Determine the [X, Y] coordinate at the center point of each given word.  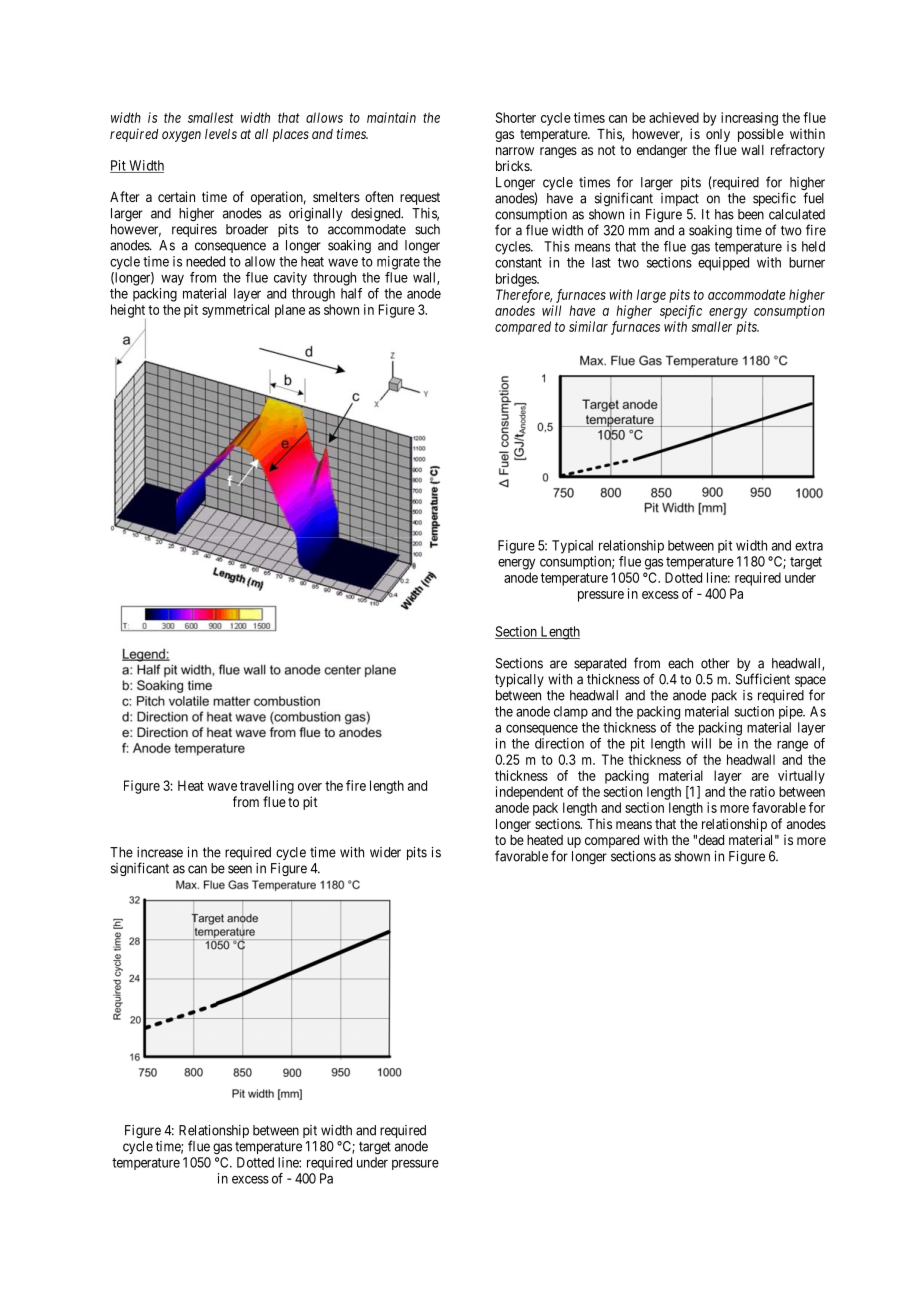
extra [809, 546]
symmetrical [235, 311]
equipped [723, 264]
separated [600, 664]
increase [160, 852]
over [310, 787]
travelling [267, 787]
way [172, 280]
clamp [571, 712]
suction [754, 711]
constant [518, 263]
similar [588, 326]
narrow [515, 151]
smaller [712, 326]
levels [221, 134]
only [718, 135]
